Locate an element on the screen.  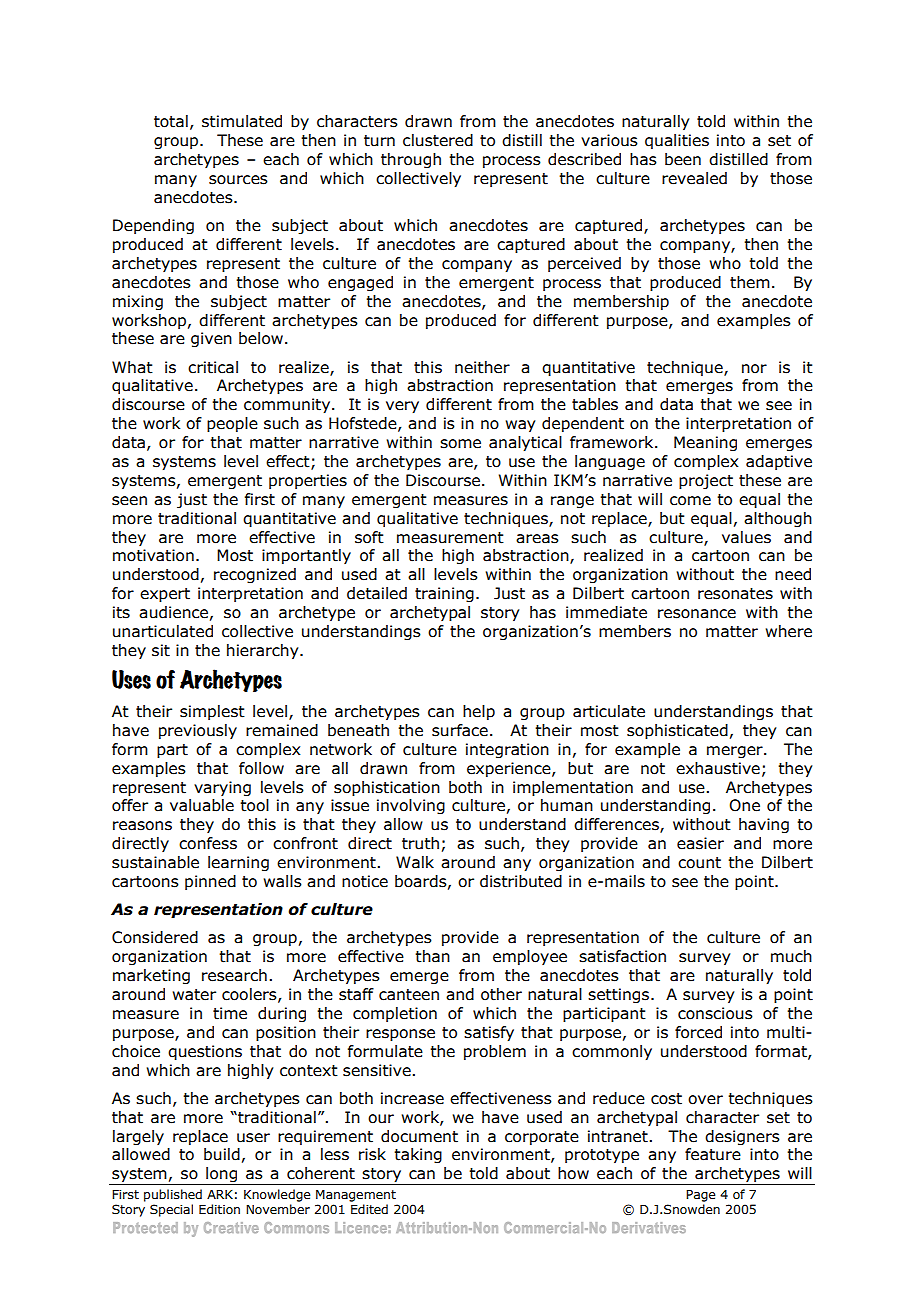
seen is located at coordinates (129, 501).
